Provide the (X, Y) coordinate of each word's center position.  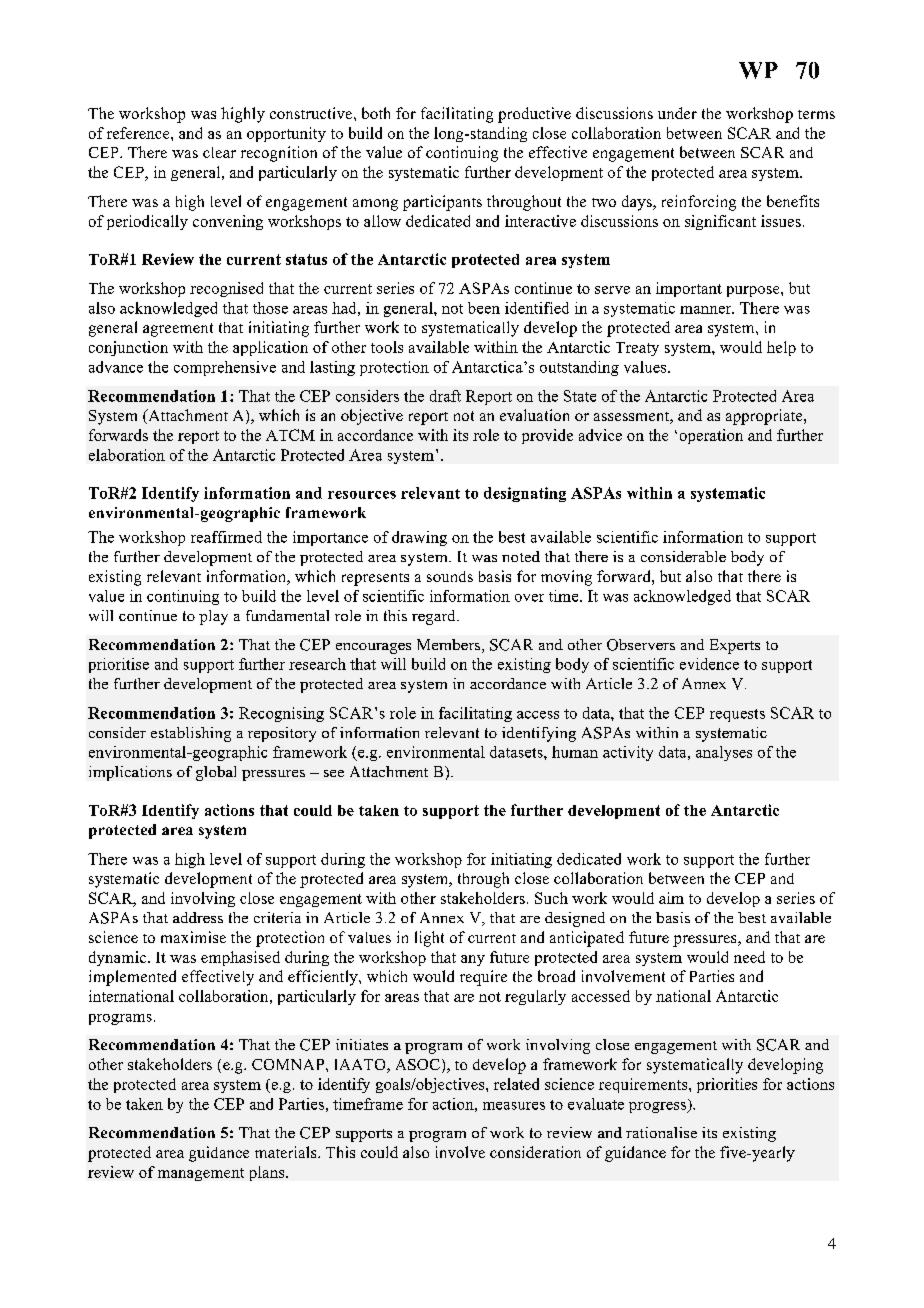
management (201, 1174)
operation (711, 436)
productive (534, 115)
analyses (724, 753)
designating (525, 494)
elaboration (127, 455)
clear (219, 152)
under (677, 113)
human (575, 752)
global (216, 773)
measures (514, 1106)
